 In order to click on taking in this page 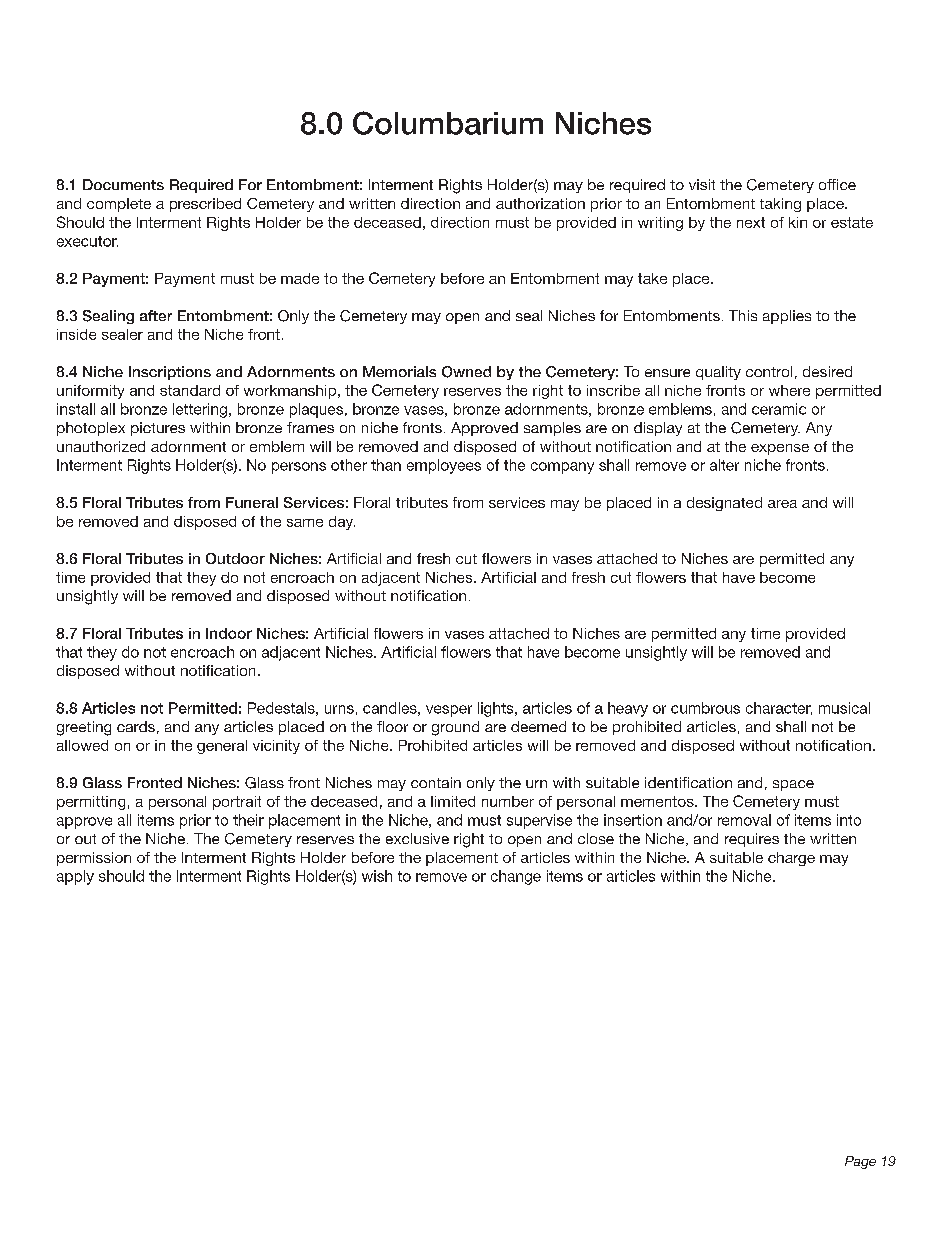, I will do `click(780, 205)`.
